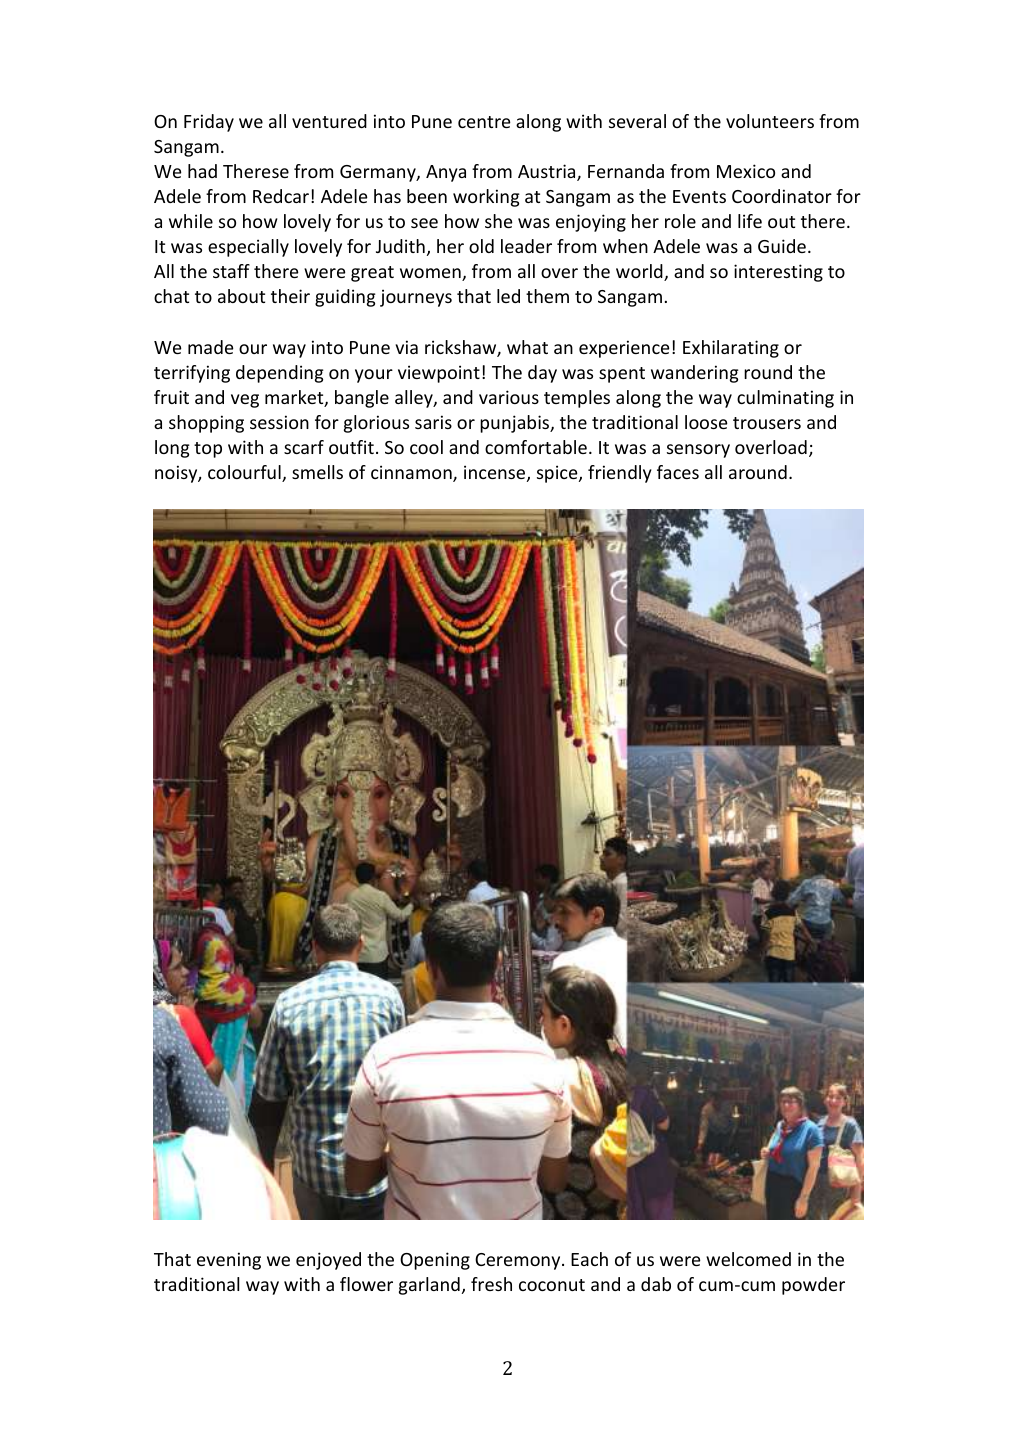 This page has height=1440, width=1017. I want to click on various, so click(509, 397).
